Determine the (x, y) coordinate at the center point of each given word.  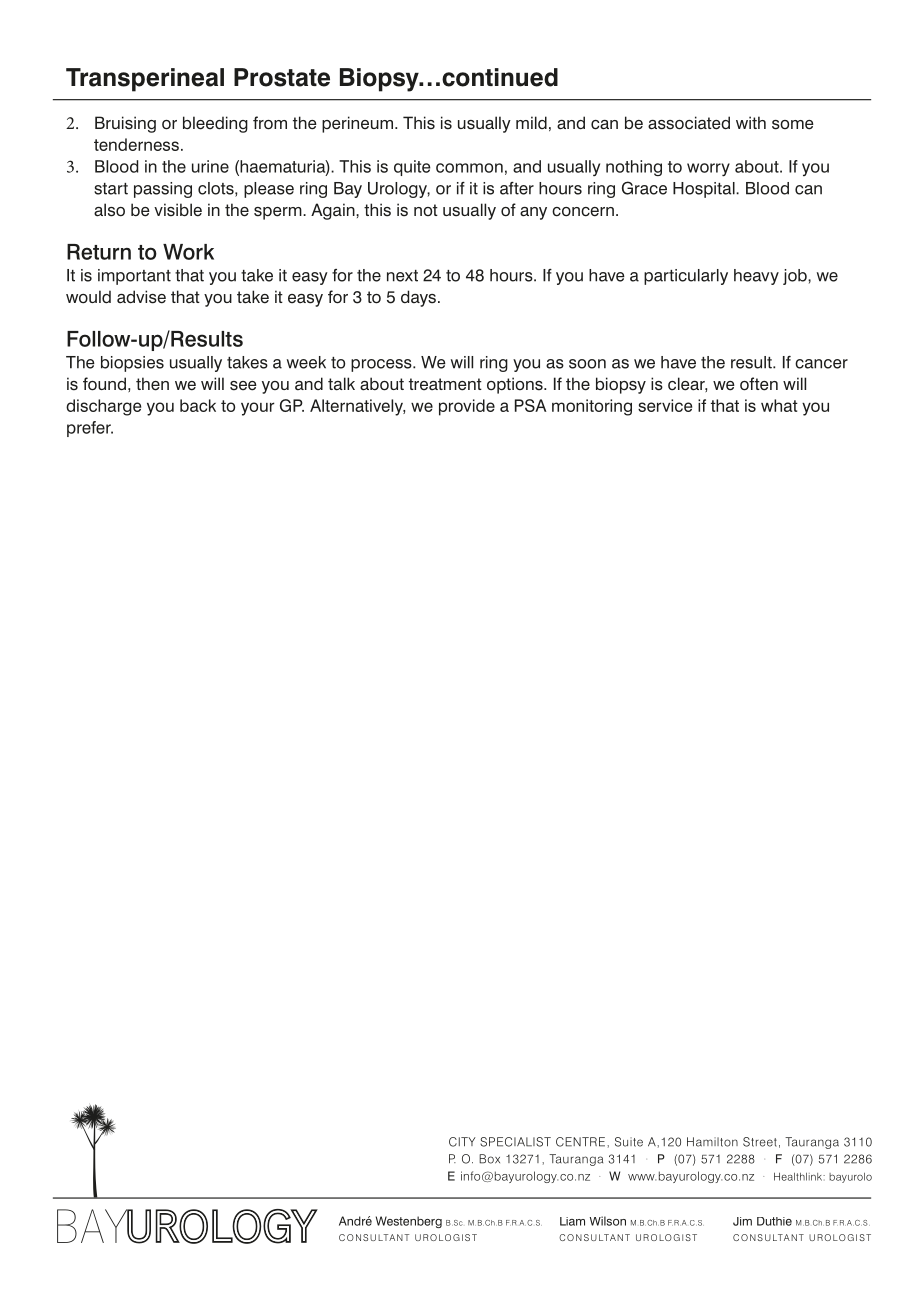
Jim (742, 1221)
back (198, 405)
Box (489, 1159)
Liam (572, 1221)
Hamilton (712, 1142)
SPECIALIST (515, 1142)
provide (467, 407)
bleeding (215, 124)
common (469, 168)
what (779, 405)
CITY (462, 1142)
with (751, 122)
